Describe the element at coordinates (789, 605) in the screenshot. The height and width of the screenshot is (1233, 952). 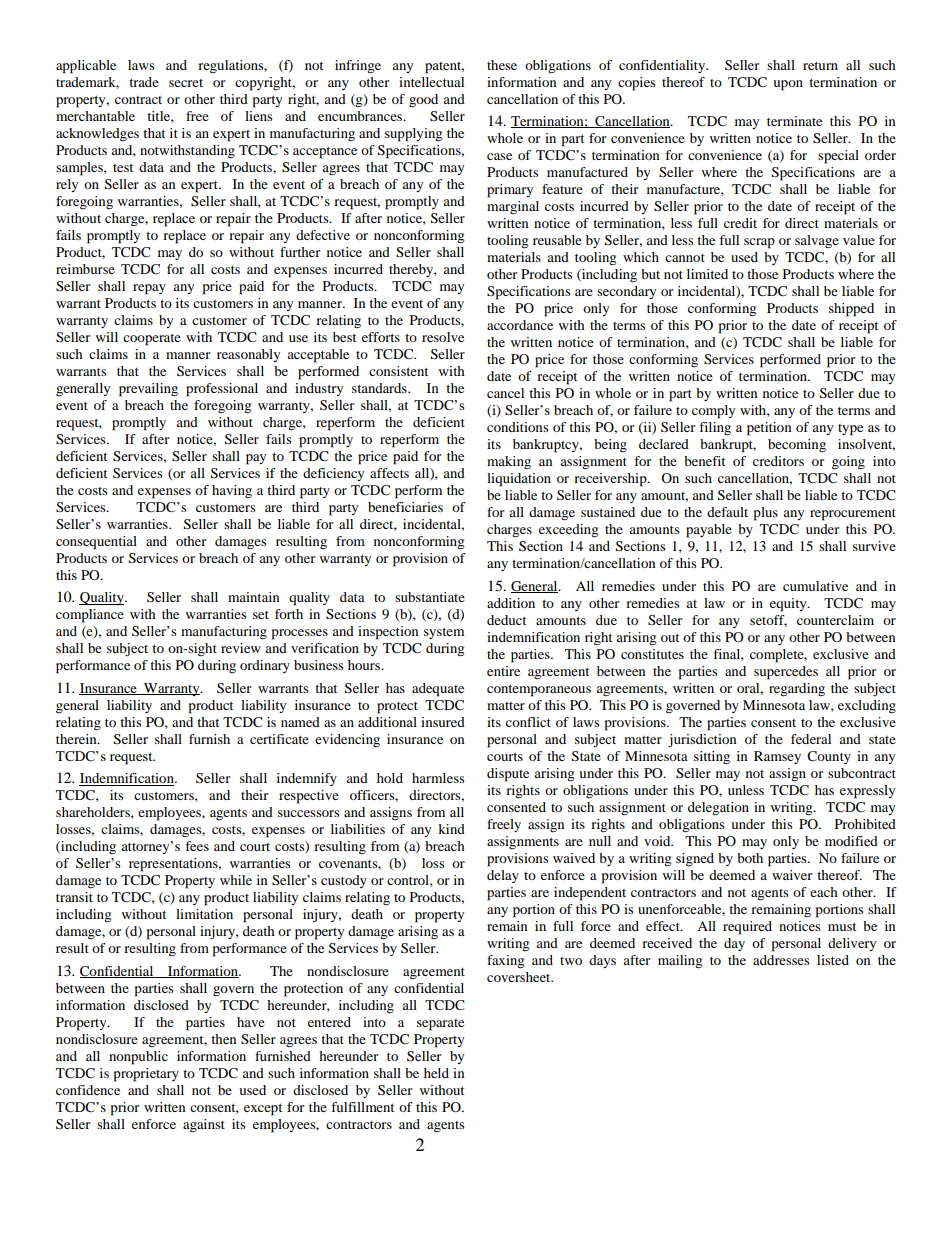
I see `equity` at that location.
